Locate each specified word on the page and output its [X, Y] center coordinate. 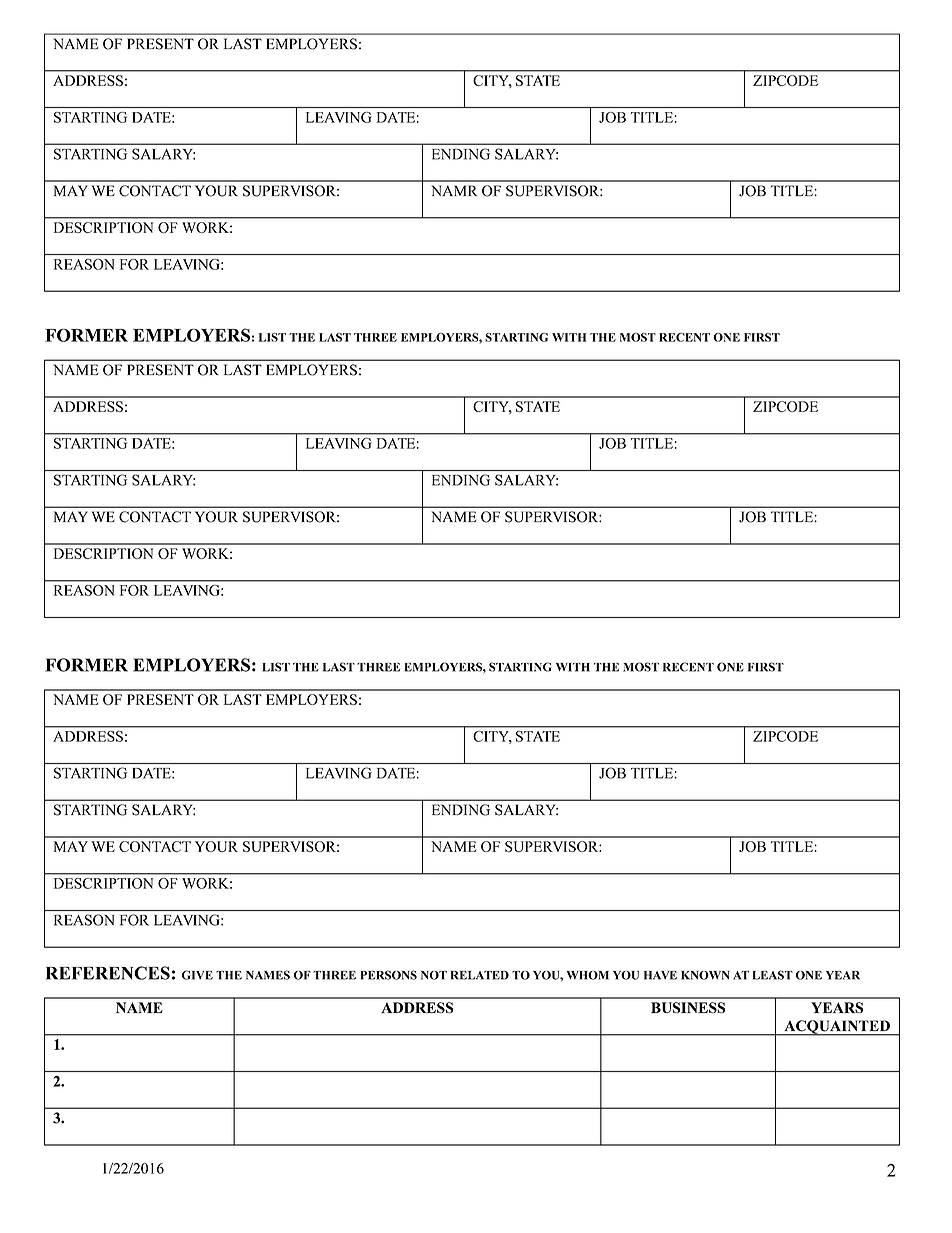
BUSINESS [688, 1007]
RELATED [480, 975]
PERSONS [389, 975]
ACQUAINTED [837, 1028]
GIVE [197, 975]
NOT [434, 975]
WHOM [588, 975]
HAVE [660, 975]
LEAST [773, 975]
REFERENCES [108, 973]
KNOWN [705, 975]
